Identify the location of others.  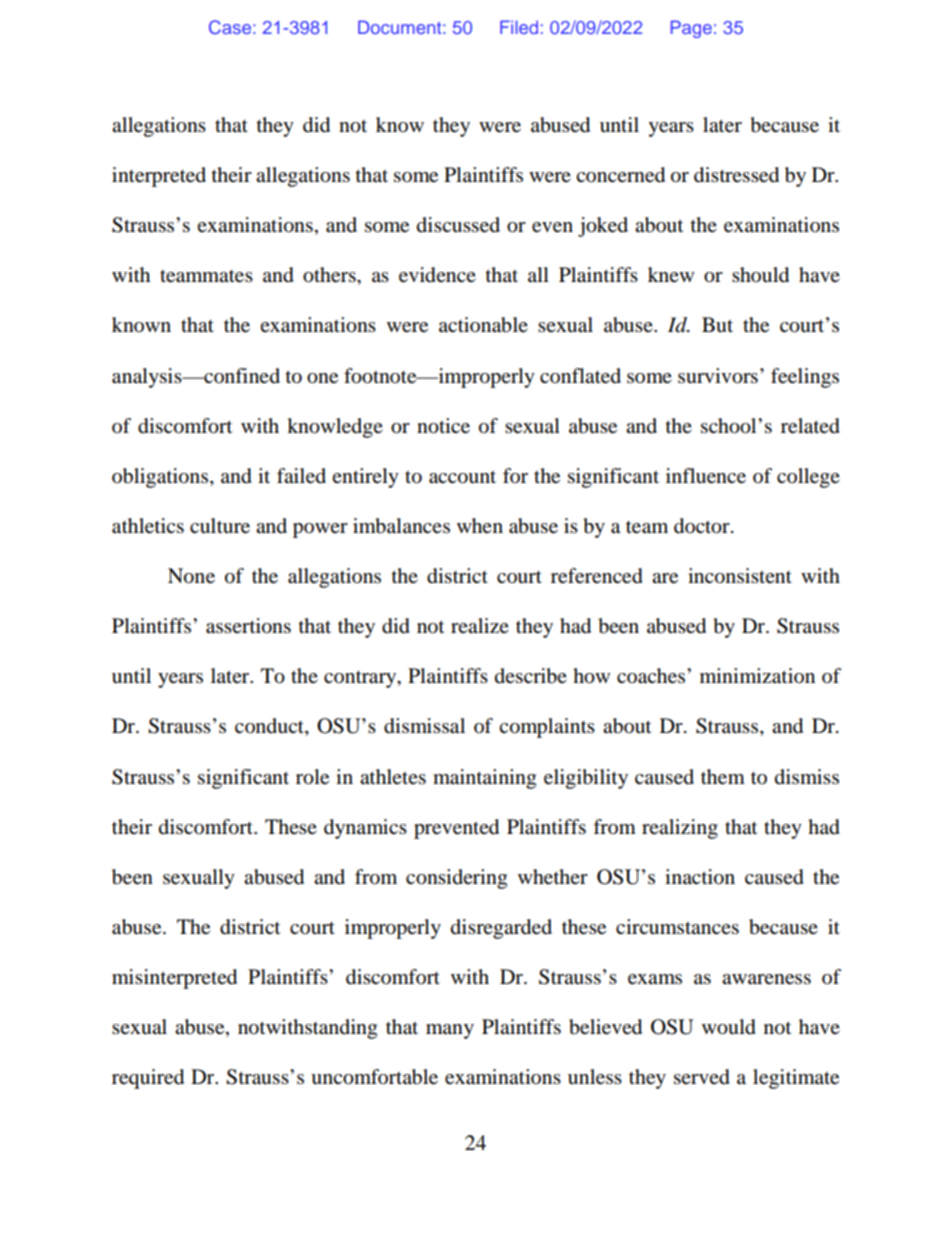
(330, 275).
